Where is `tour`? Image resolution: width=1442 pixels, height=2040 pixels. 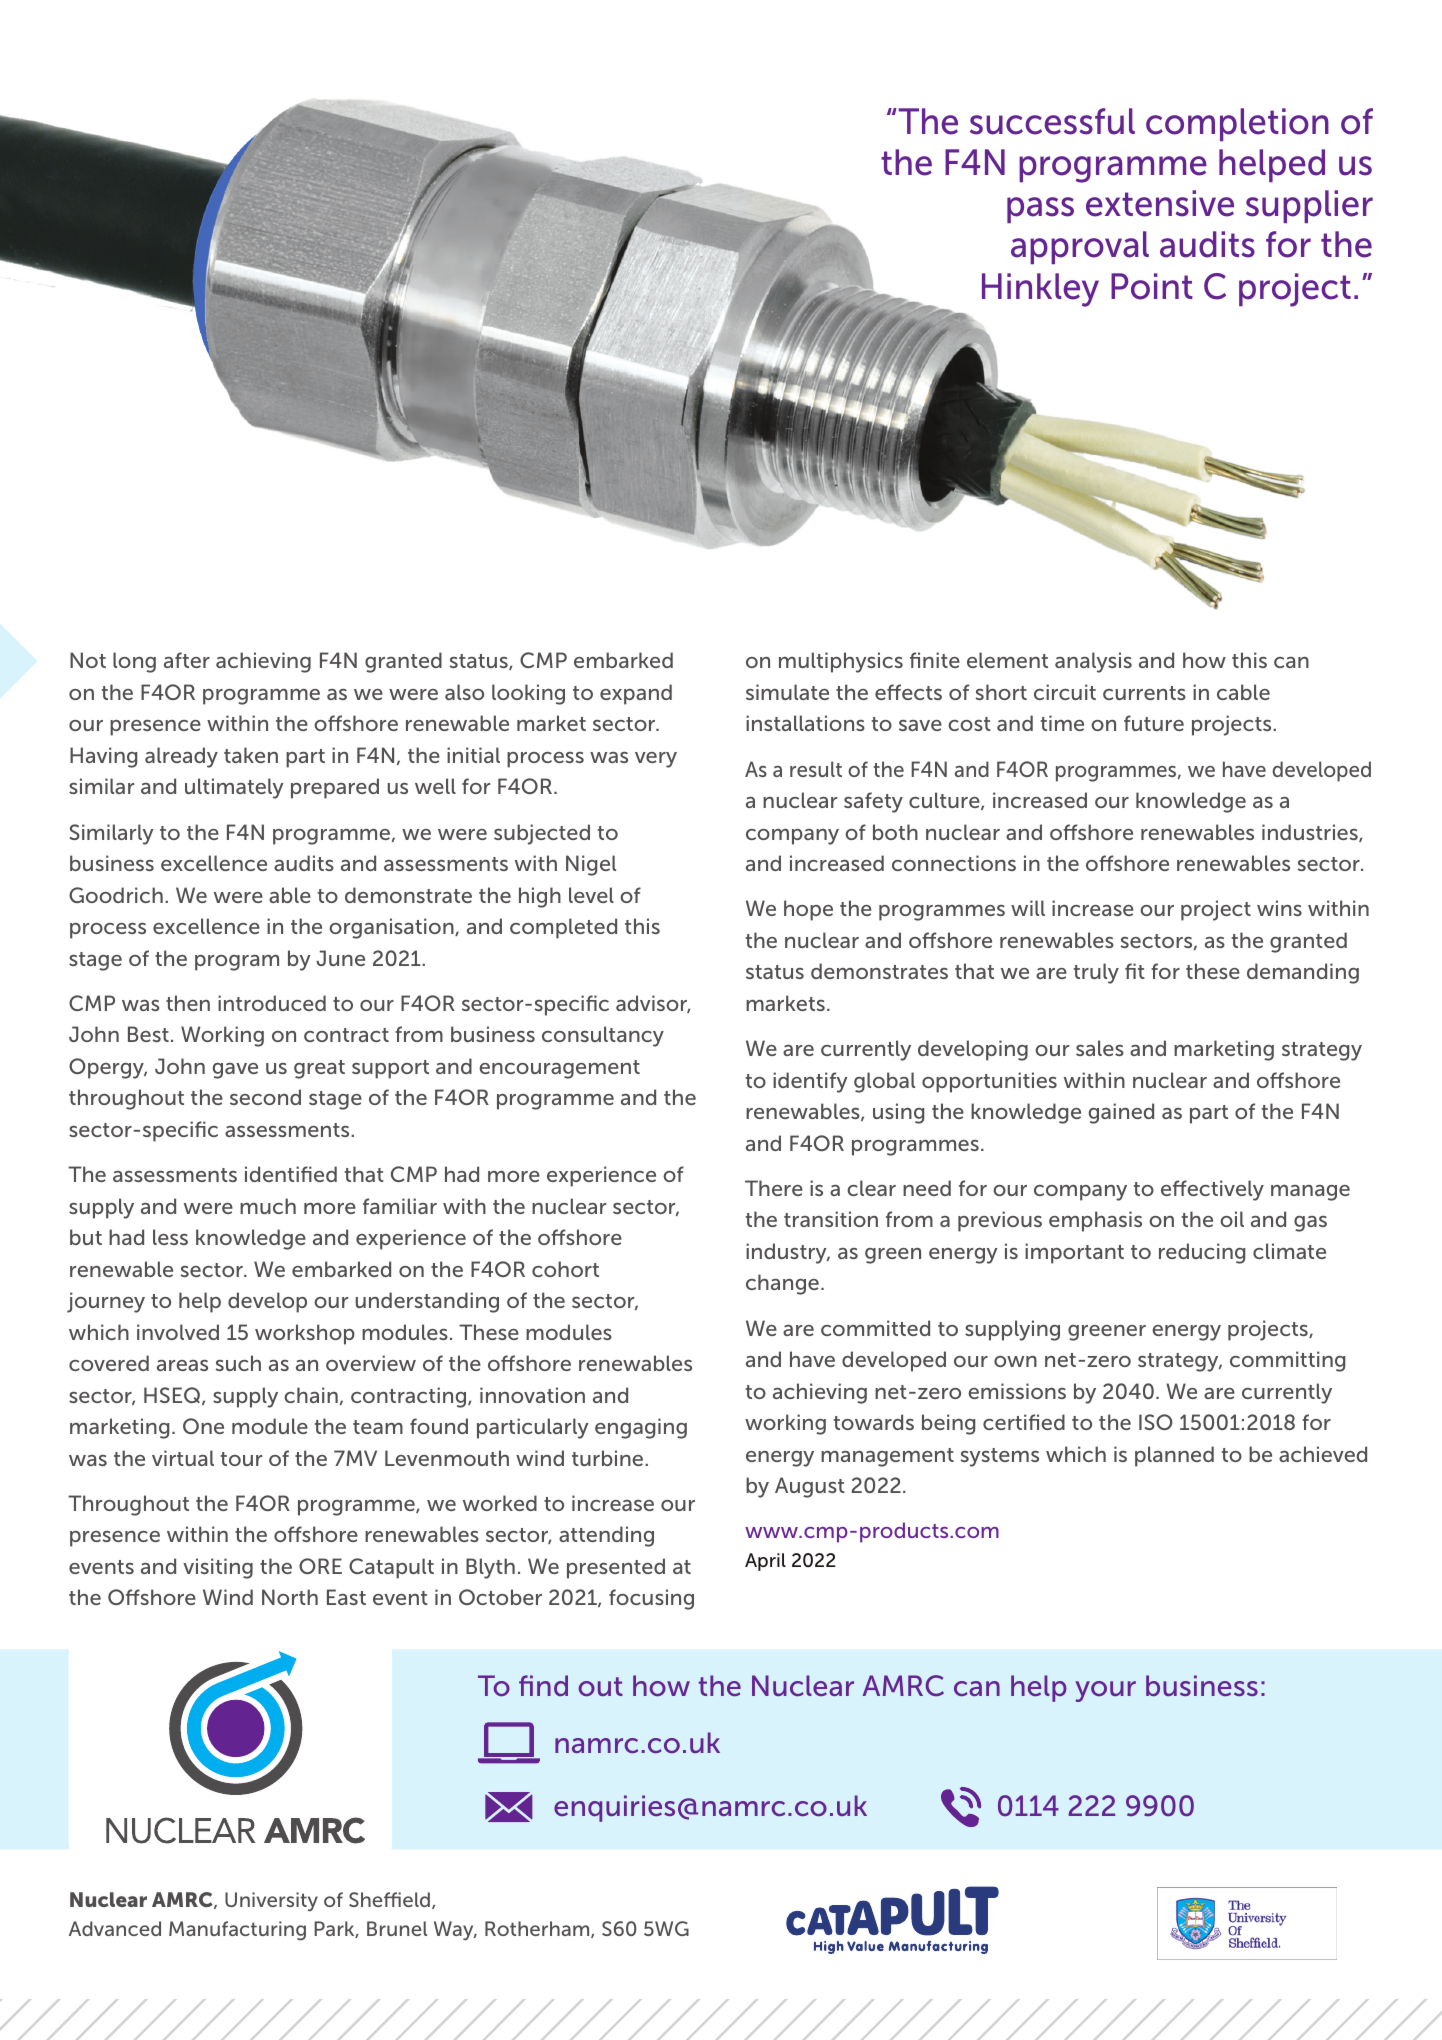 tour is located at coordinates (241, 1459).
